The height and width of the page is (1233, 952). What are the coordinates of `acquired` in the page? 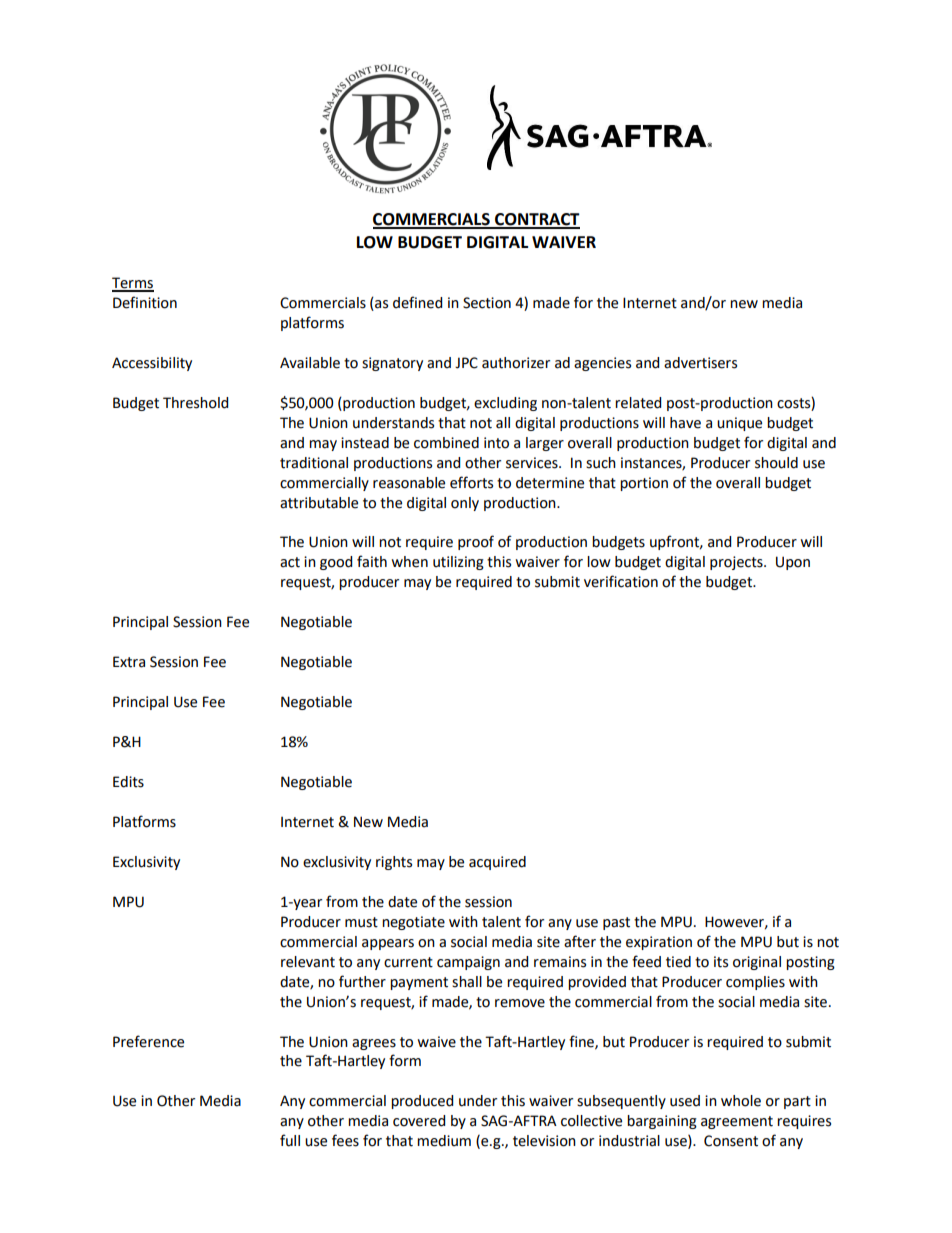 It's located at (497, 863).
